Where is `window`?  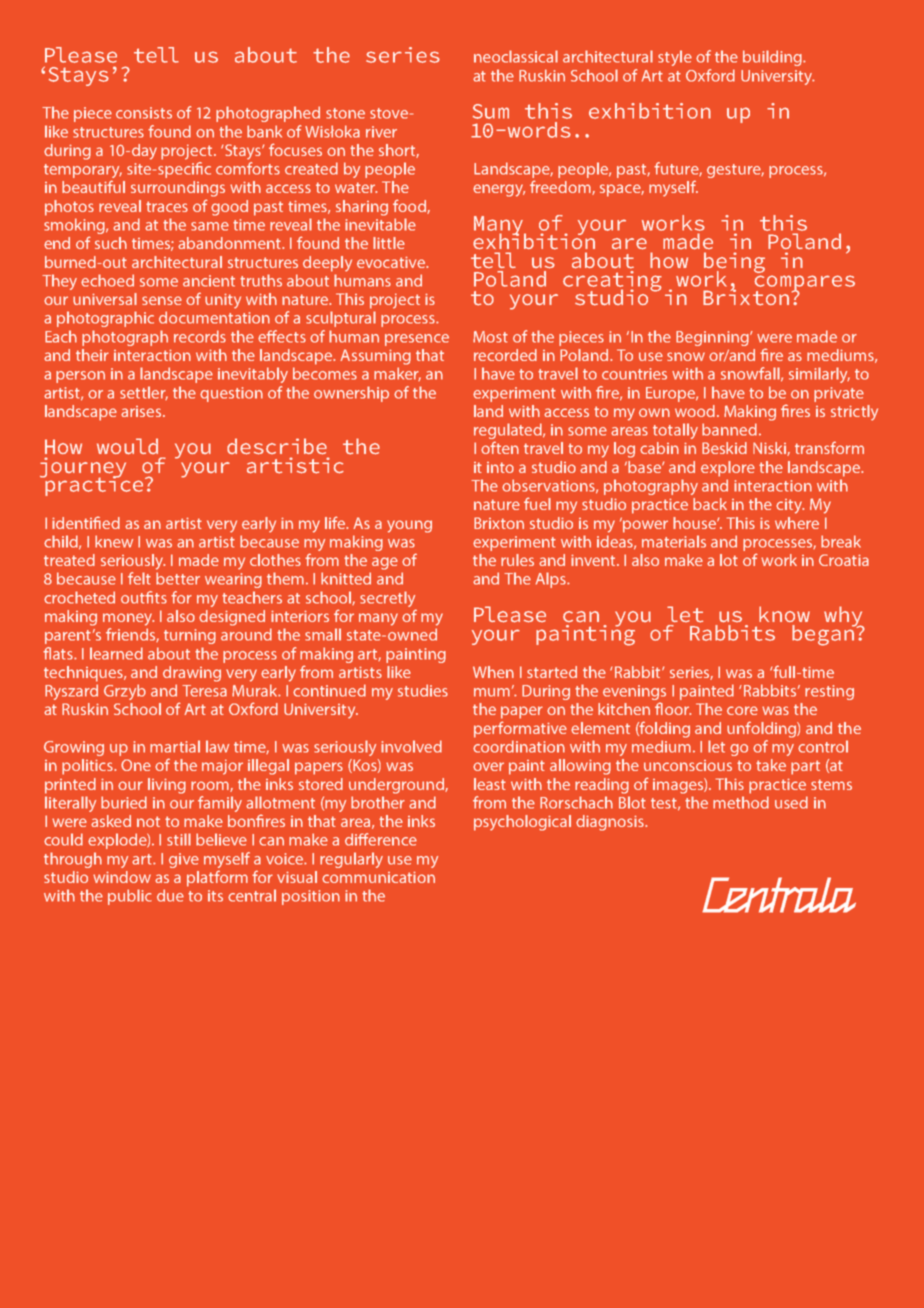
window is located at coordinates (122, 877).
